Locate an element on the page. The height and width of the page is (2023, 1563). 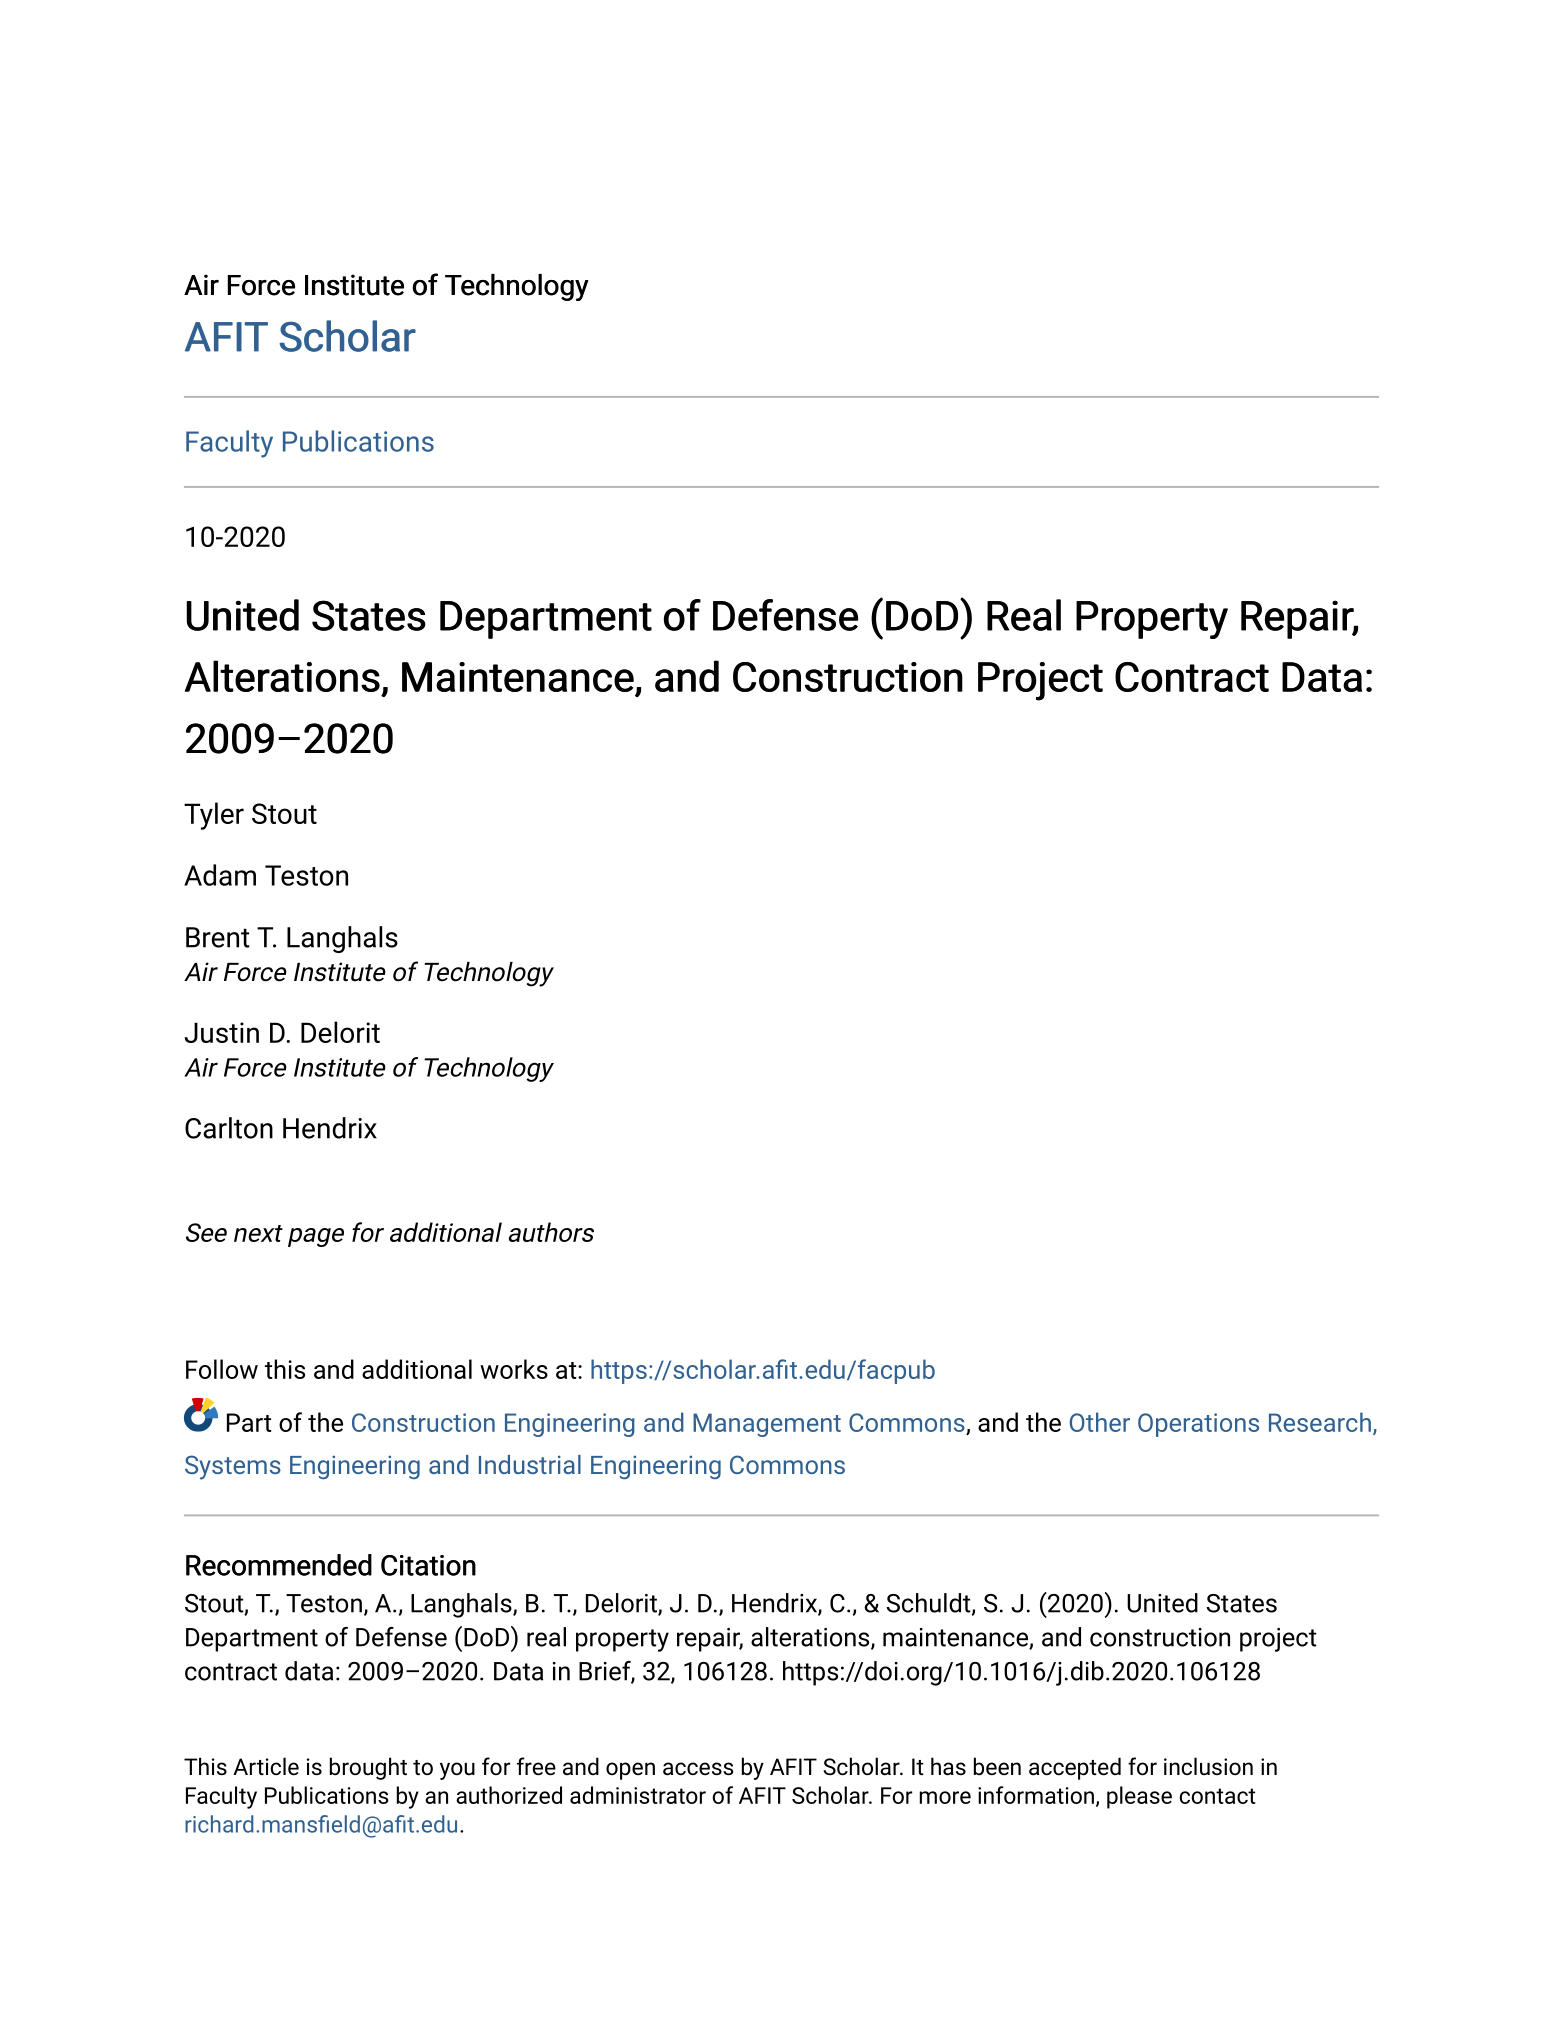
brought is located at coordinates (368, 1768).
